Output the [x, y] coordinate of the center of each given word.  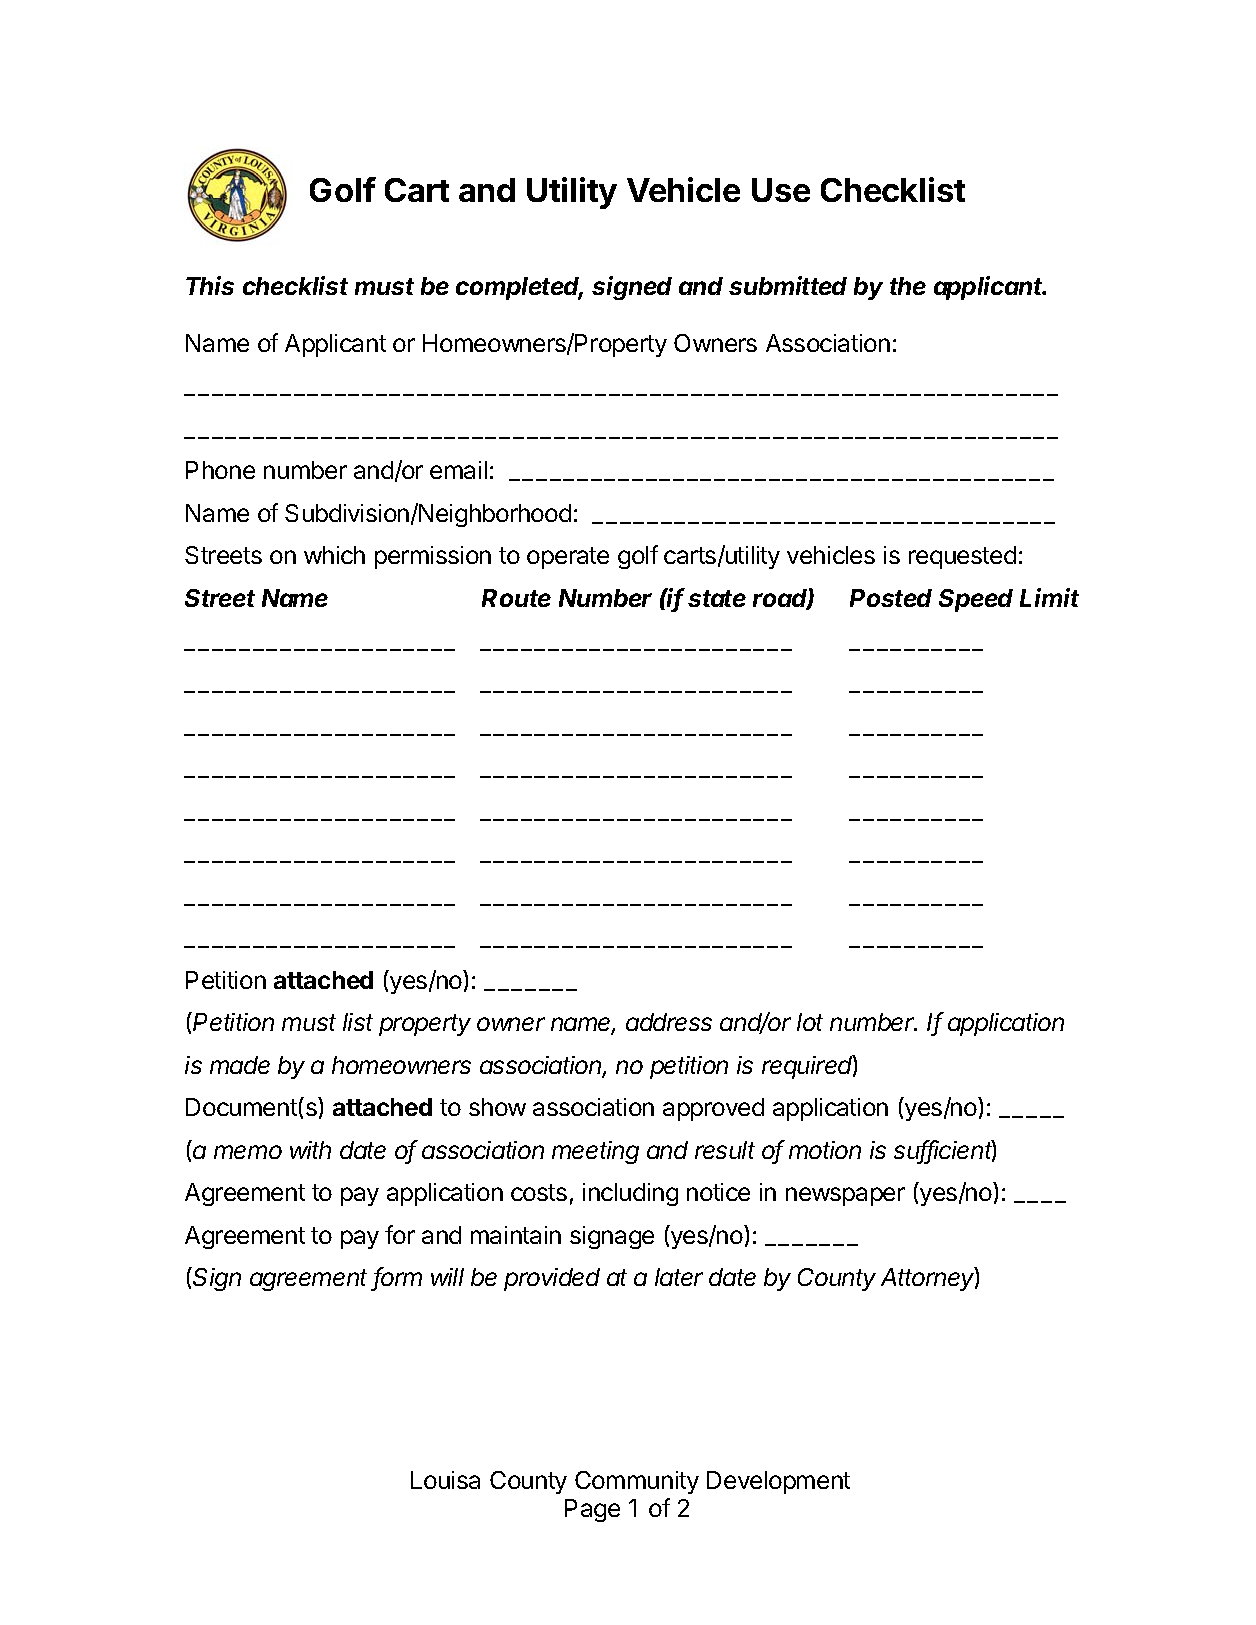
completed [519, 288]
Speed [976, 600]
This [210, 285]
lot [810, 1022]
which [334, 555]
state [717, 598]
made [240, 1065]
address [669, 1022]
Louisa [445, 1480]
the [908, 286]
